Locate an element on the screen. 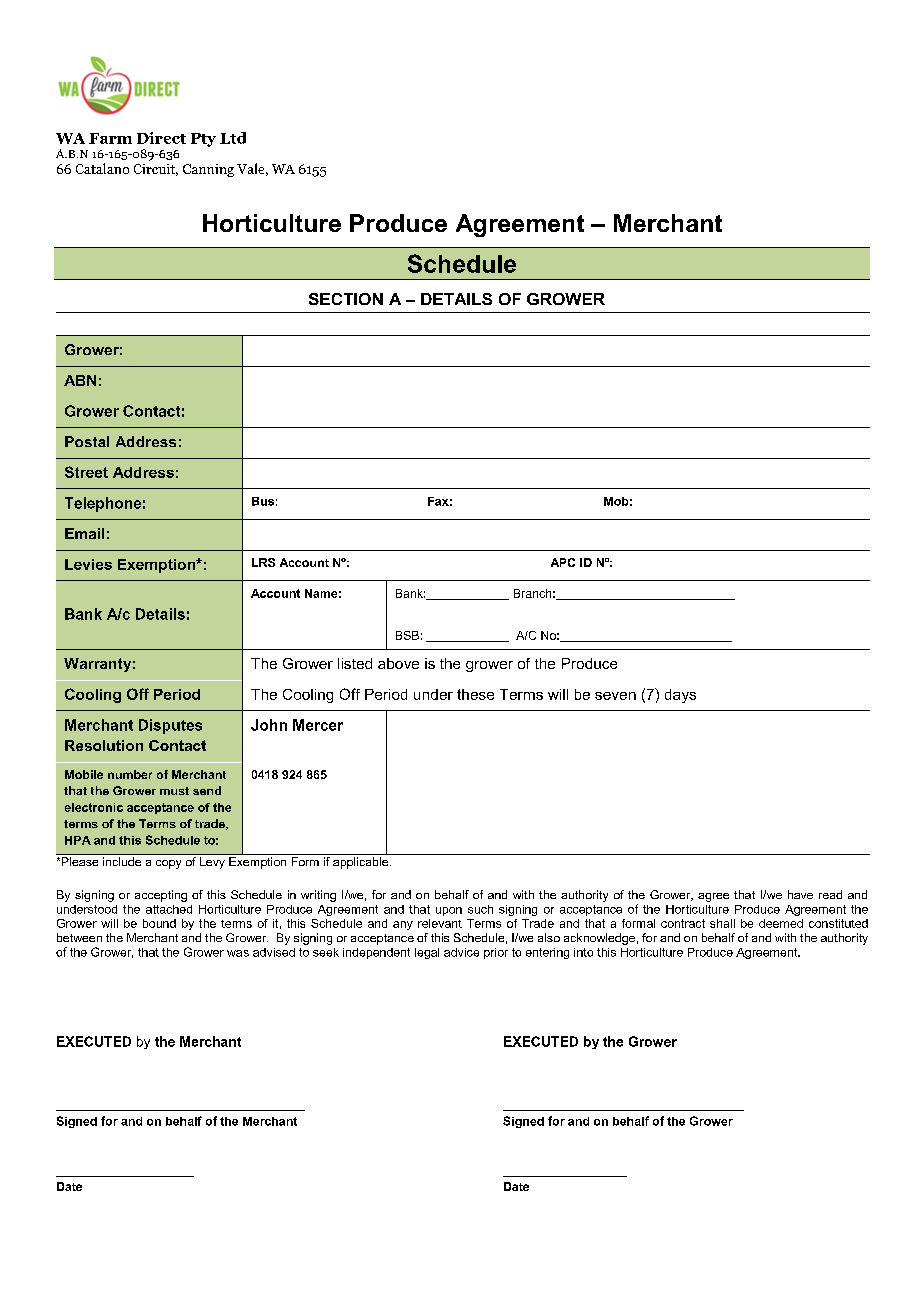 The width and height of the screenshot is (924, 1308). Ltd is located at coordinates (233, 138).
